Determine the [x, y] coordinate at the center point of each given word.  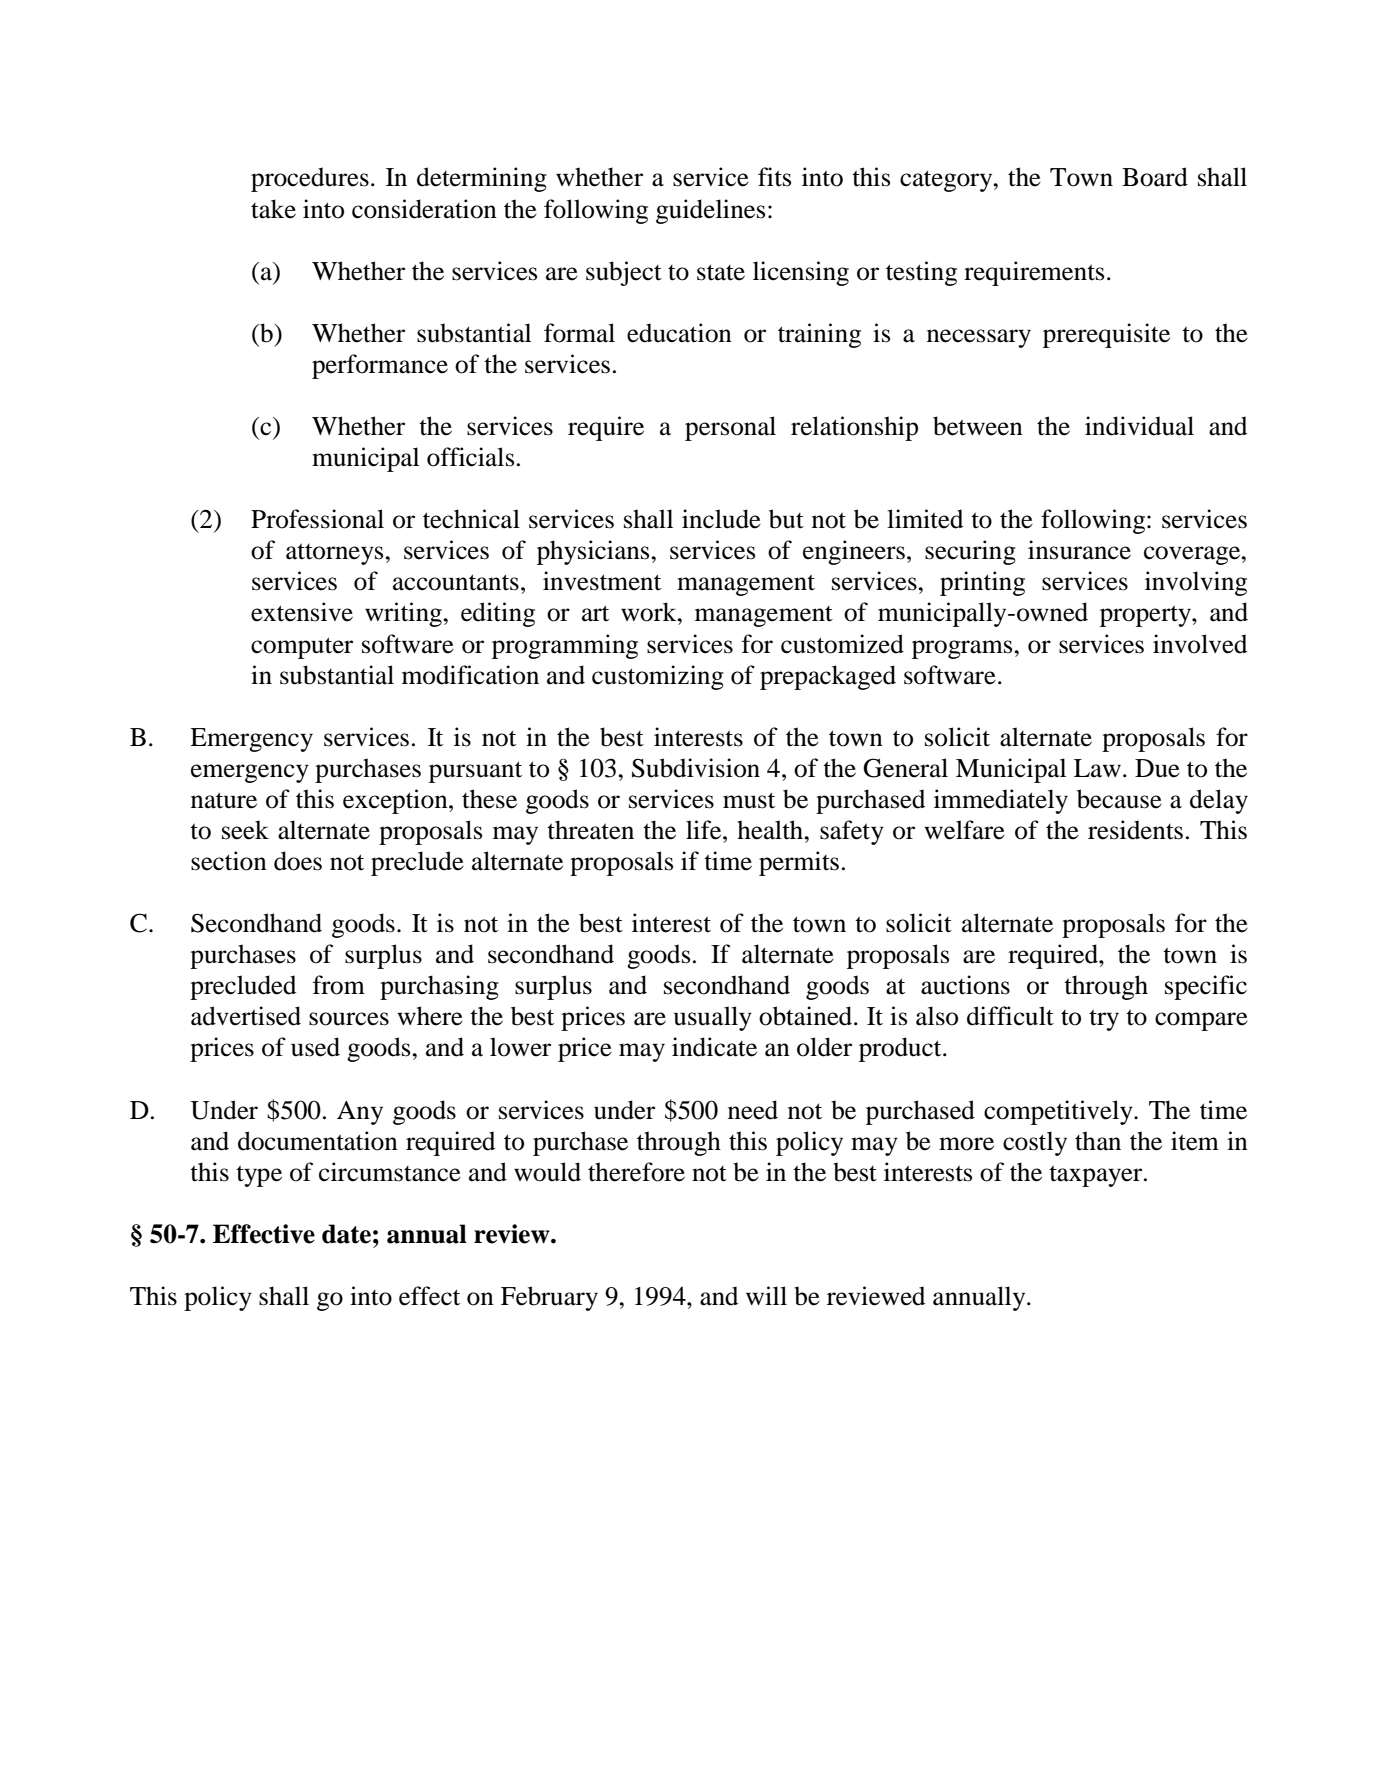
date [346, 1234]
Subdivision [696, 768]
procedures [310, 179]
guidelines [710, 211]
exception [396, 801]
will [766, 1295]
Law [1097, 768]
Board [1155, 177]
